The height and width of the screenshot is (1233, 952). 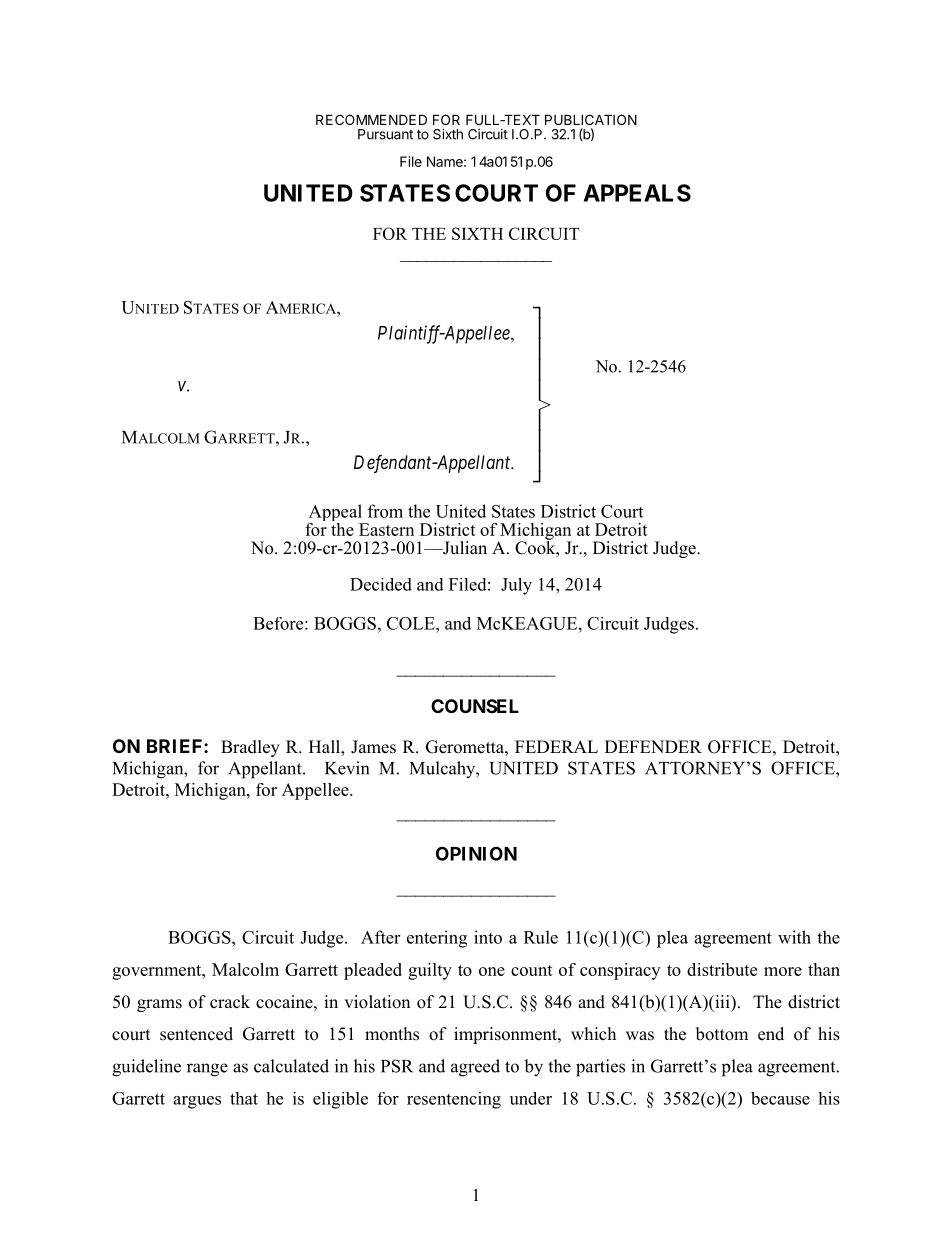 I want to click on FEDERAL, so click(x=556, y=746).
